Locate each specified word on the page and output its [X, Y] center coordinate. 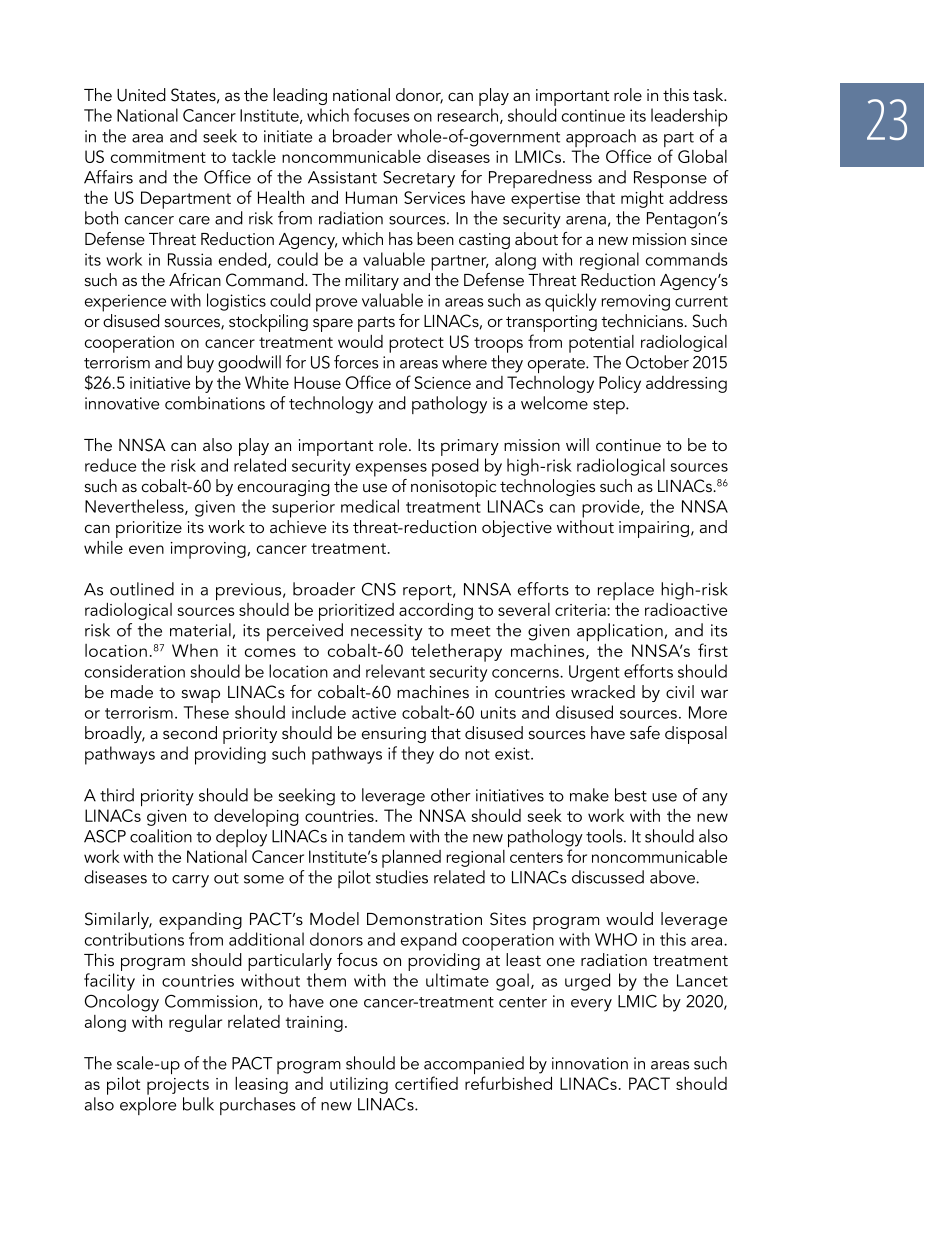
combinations [215, 403]
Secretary [419, 179]
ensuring [394, 735]
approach [601, 139]
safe [645, 732]
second [190, 733]
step [610, 406]
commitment [158, 157]
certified [426, 1083]
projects [178, 1086]
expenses [391, 470]
